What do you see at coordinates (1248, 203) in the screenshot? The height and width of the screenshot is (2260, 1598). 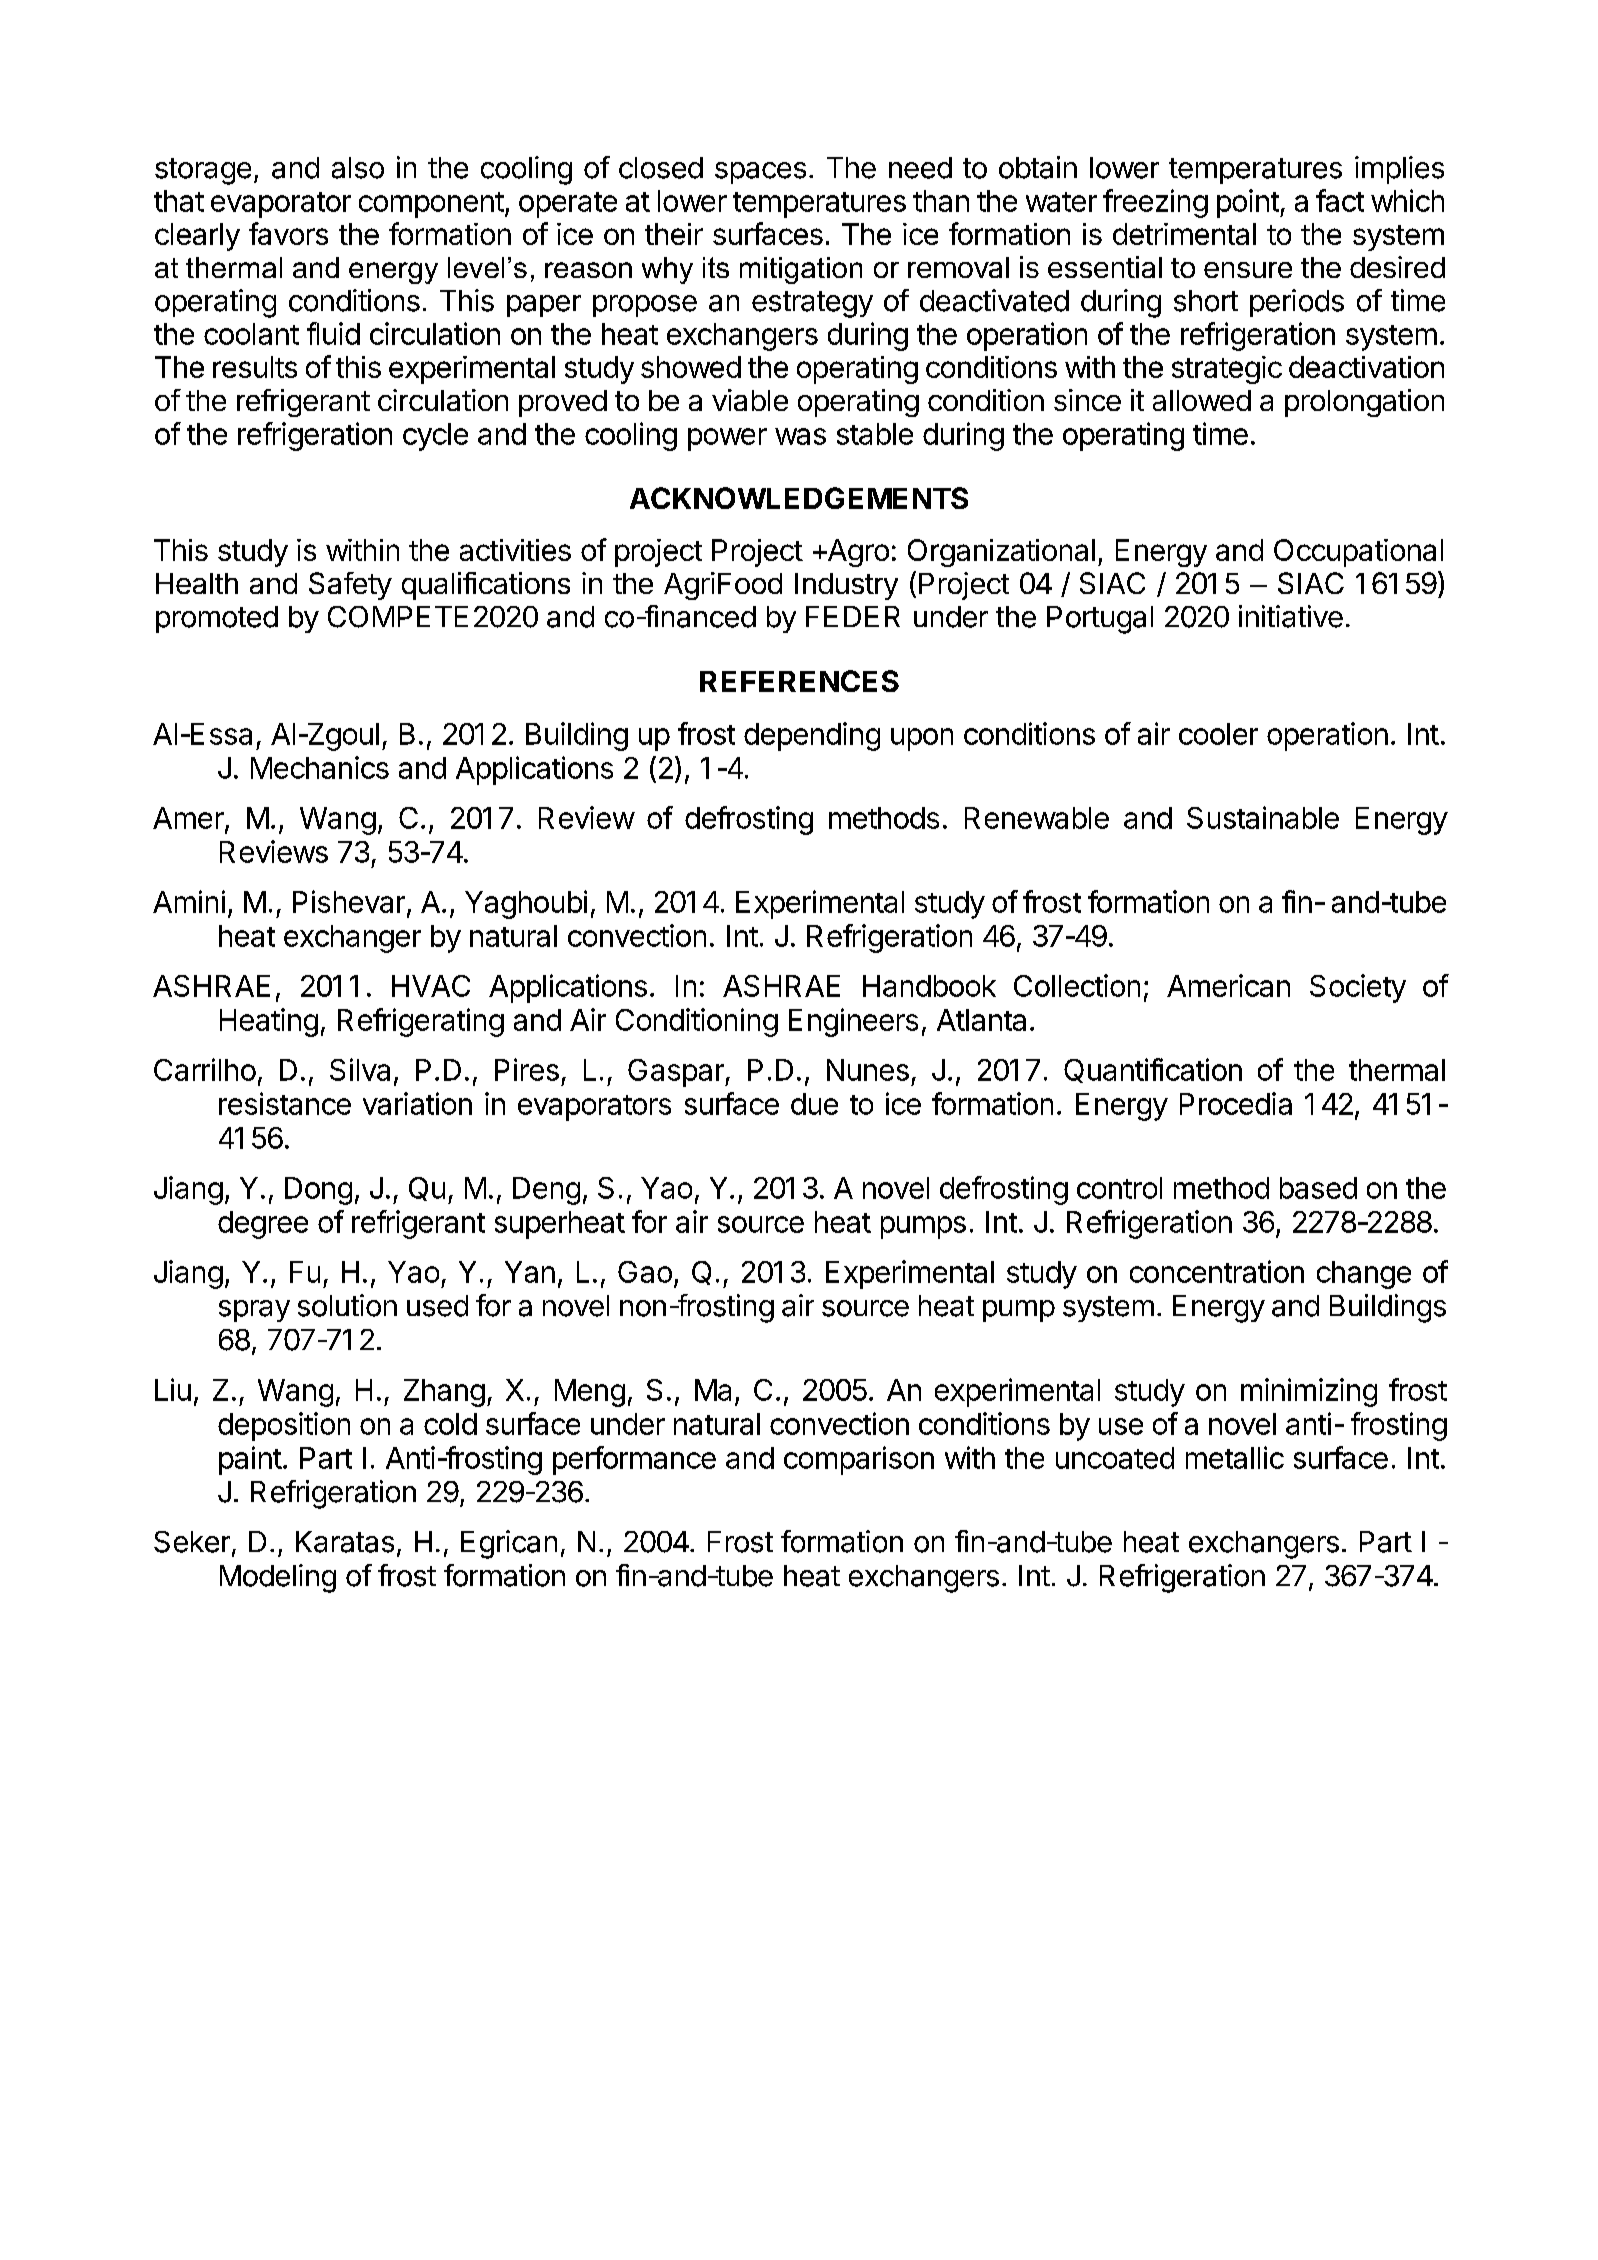 I see `point` at bounding box center [1248, 203].
